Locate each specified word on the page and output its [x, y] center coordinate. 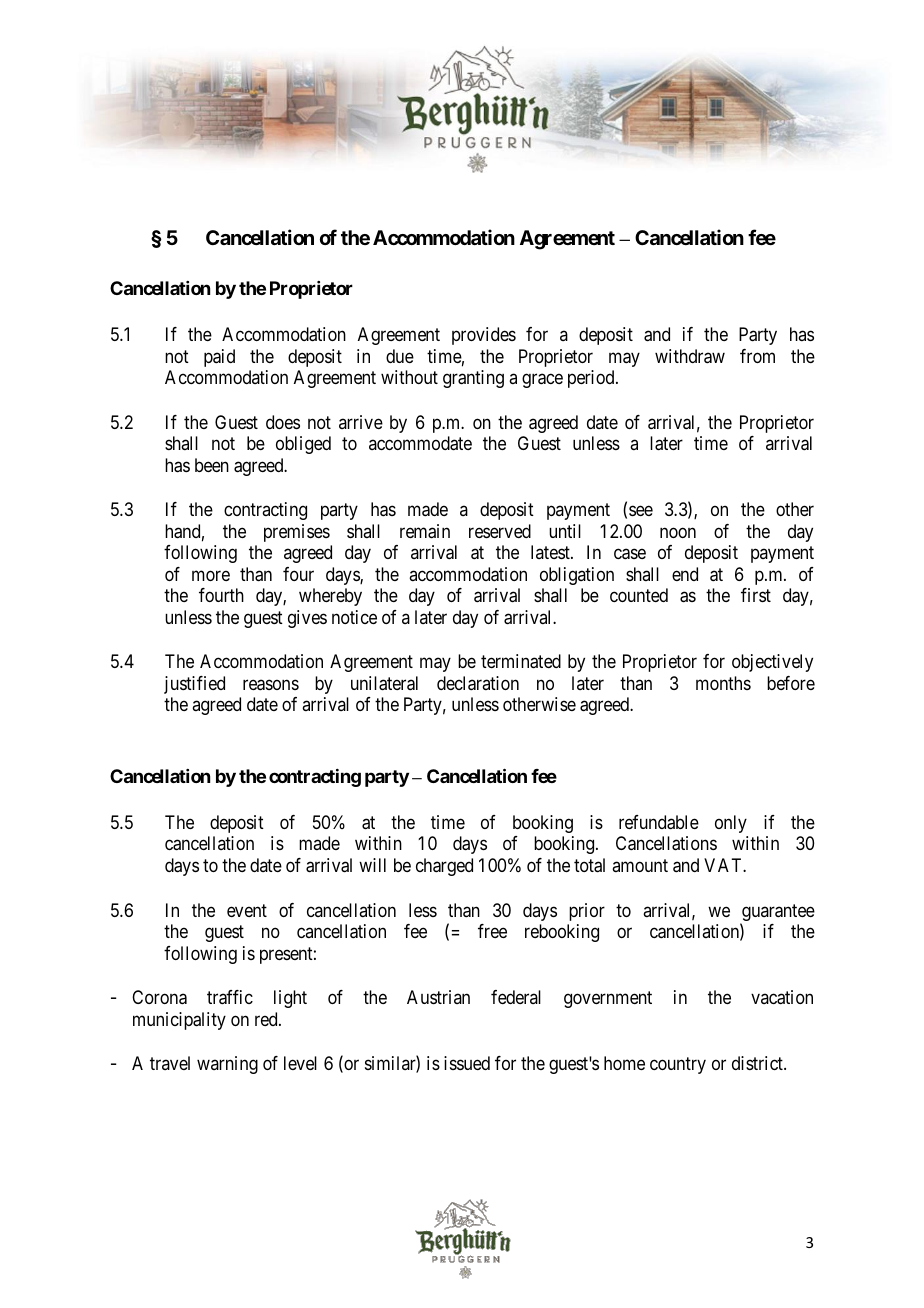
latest [551, 552]
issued [467, 1063]
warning [227, 1065]
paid [219, 358]
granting [473, 379]
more [211, 575]
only [731, 824]
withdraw [690, 356]
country [678, 1066]
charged [444, 867]
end [685, 574]
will [372, 865]
